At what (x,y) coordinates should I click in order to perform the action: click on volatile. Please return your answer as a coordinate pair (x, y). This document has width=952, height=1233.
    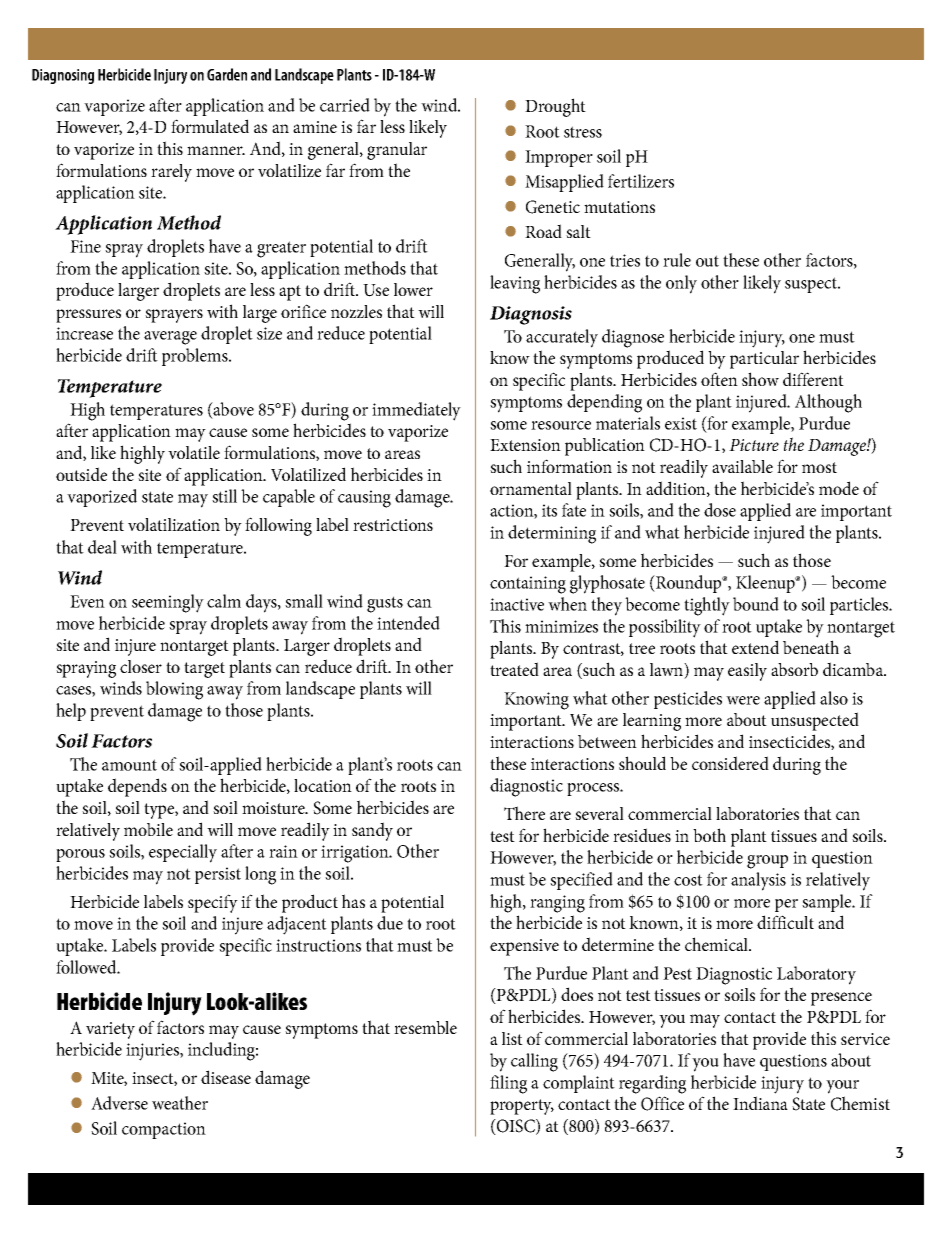
    Looking at the image, I should click on (194, 452).
